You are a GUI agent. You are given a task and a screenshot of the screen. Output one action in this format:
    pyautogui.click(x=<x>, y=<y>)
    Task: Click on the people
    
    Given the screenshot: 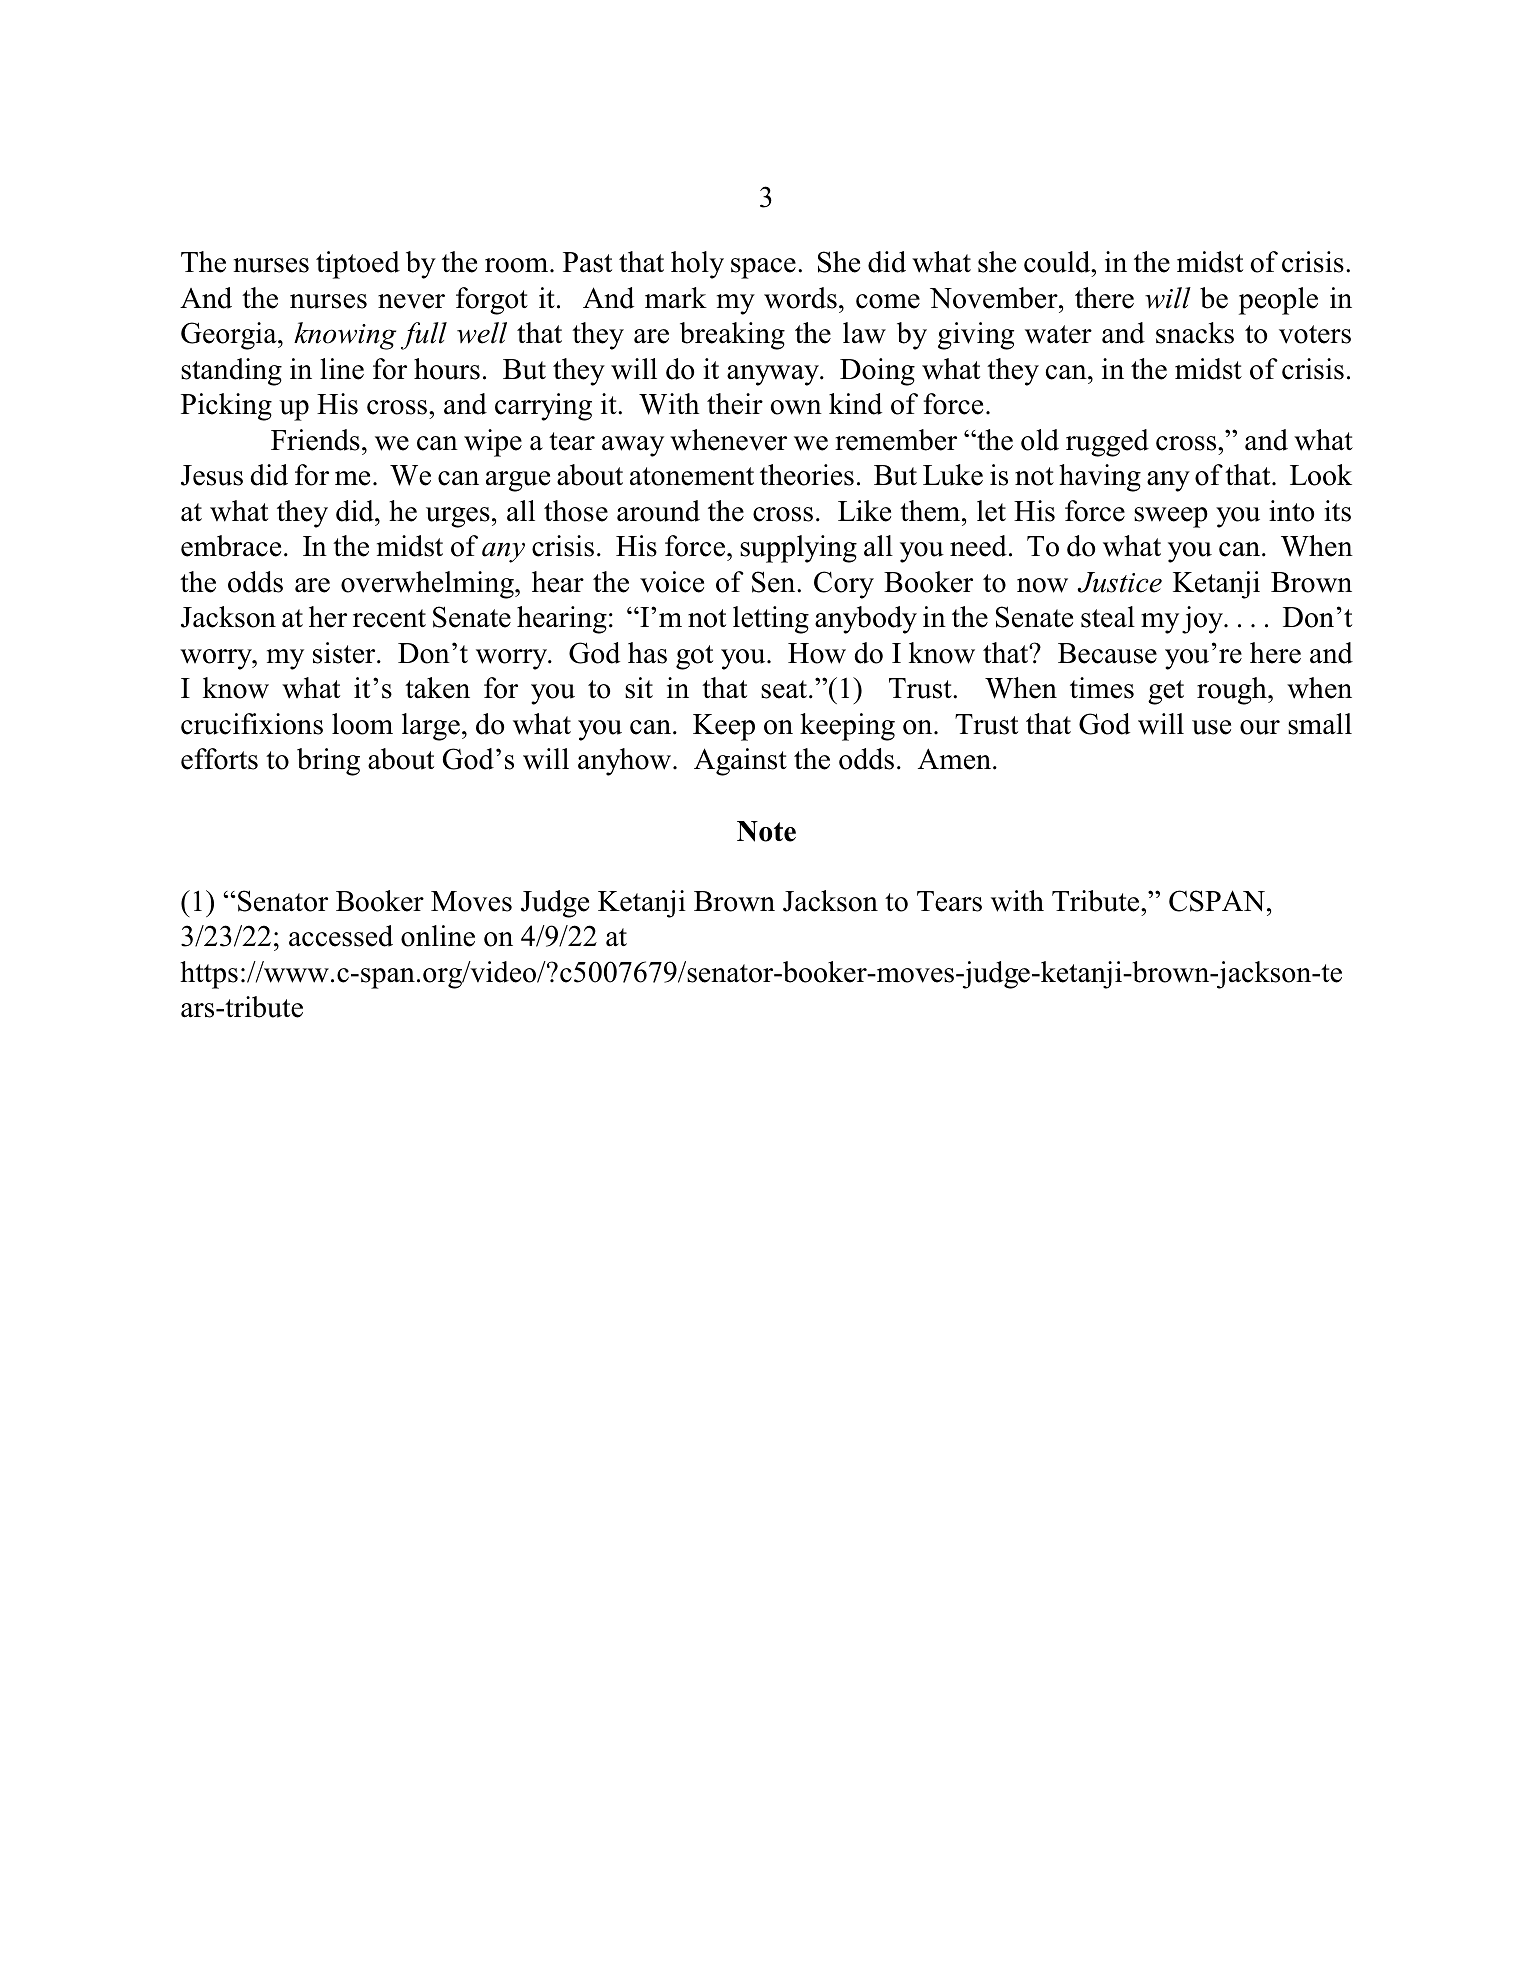 What is the action you would take?
    pyautogui.click(x=1278, y=301)
